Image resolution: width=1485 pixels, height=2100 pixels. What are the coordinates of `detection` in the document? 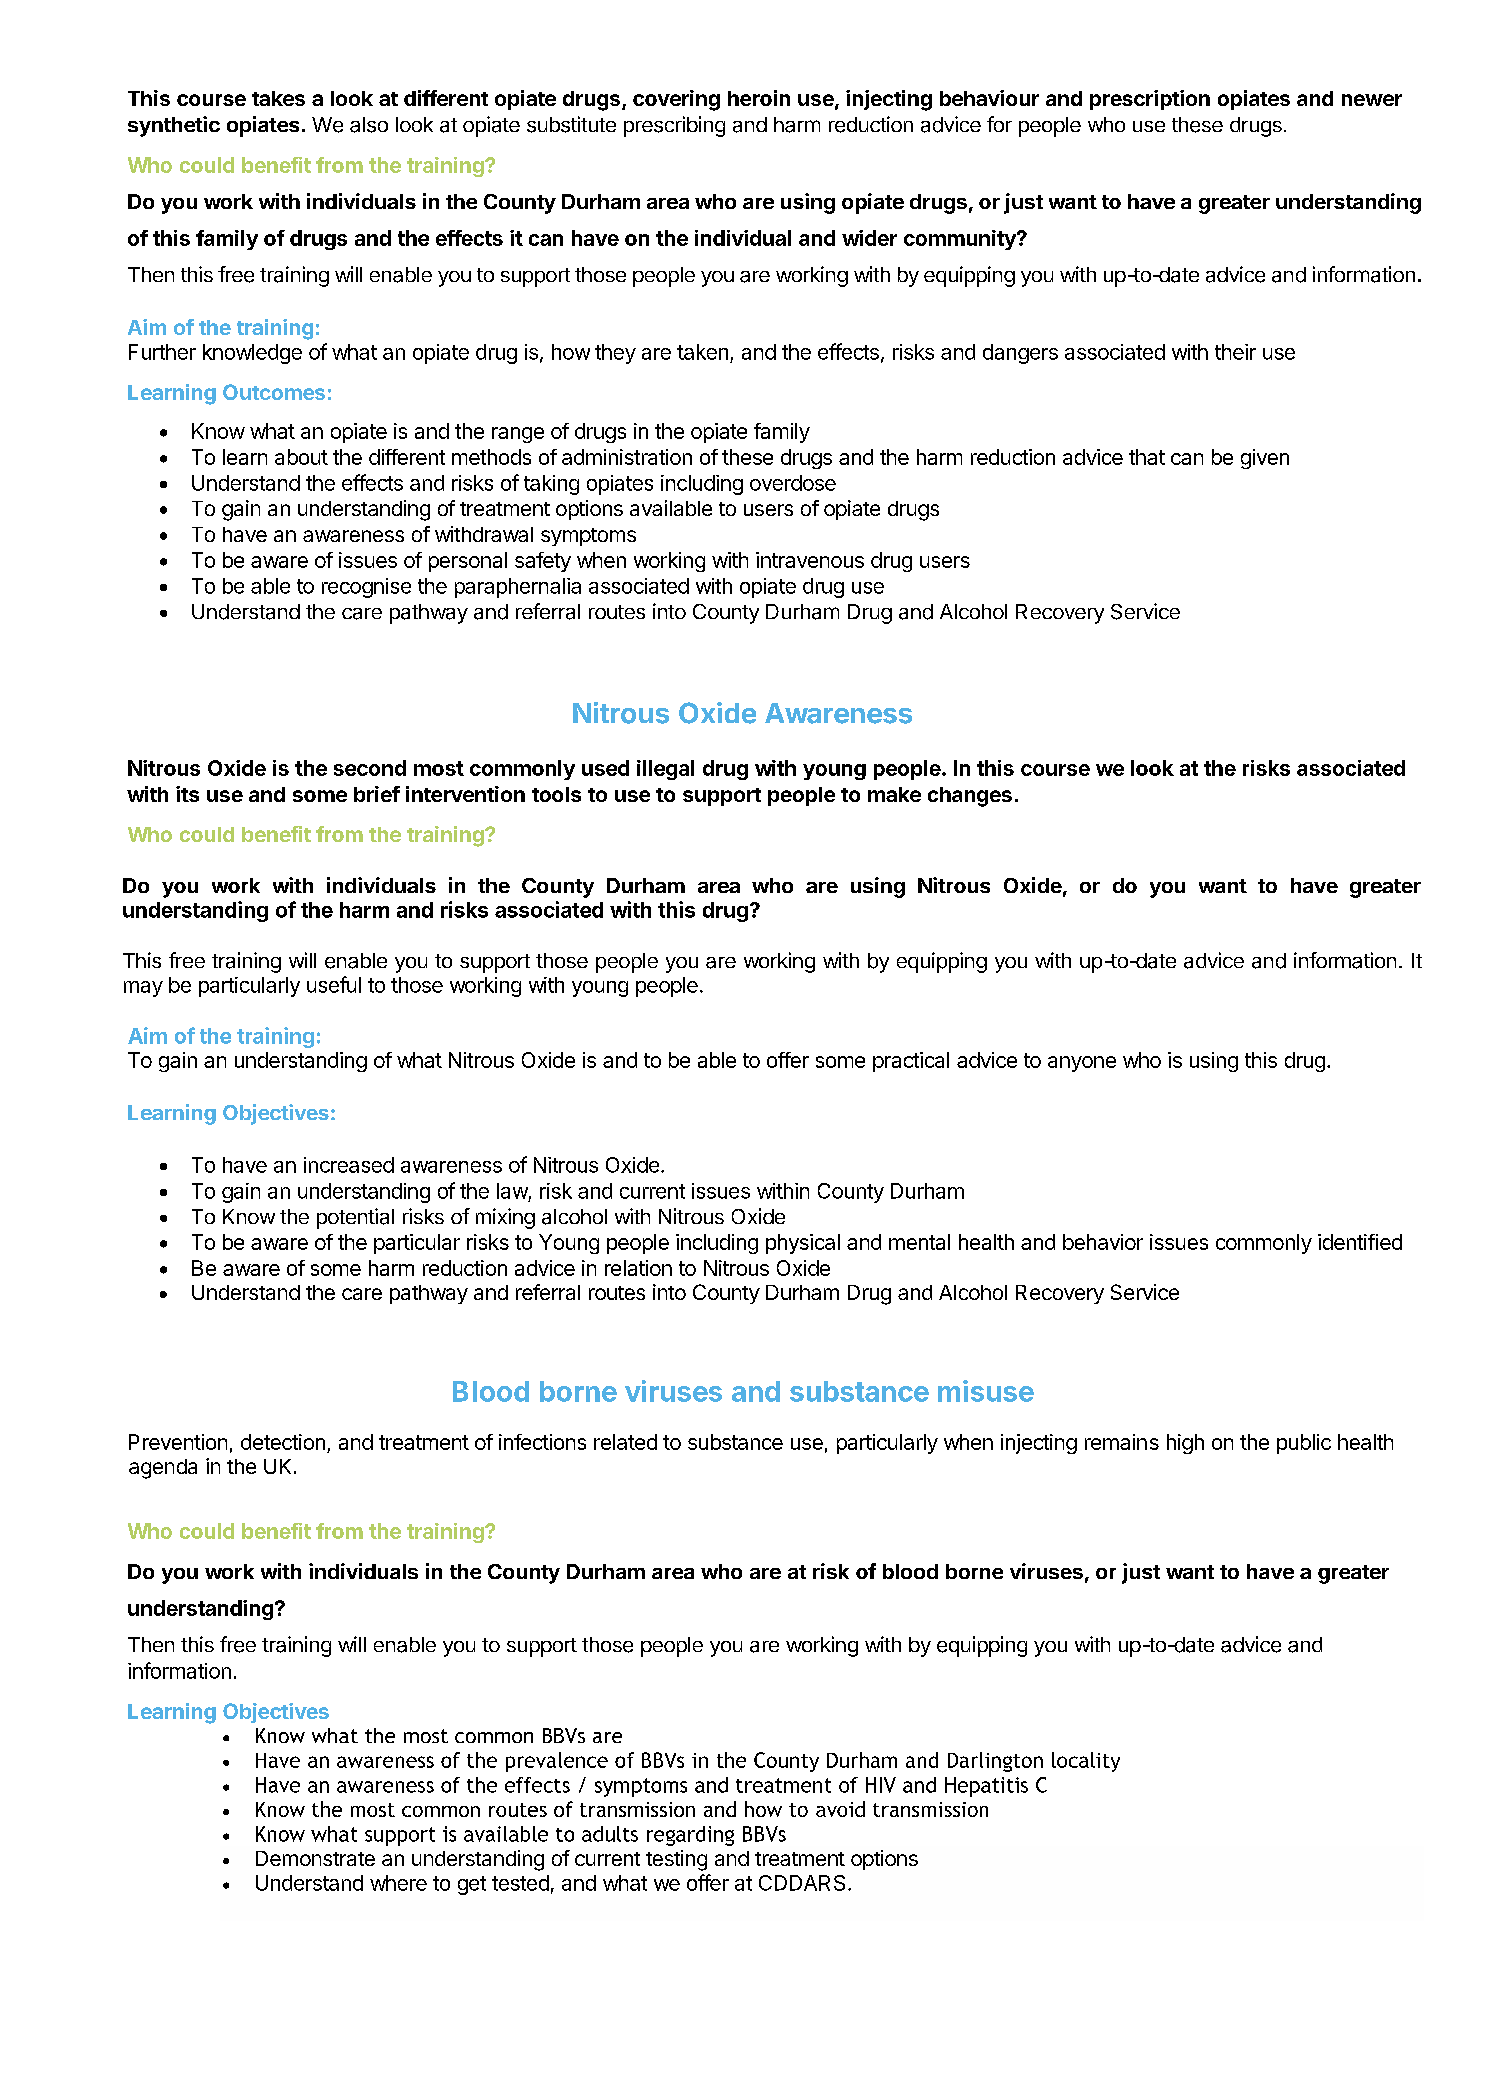 It's located at (283, 1442).
